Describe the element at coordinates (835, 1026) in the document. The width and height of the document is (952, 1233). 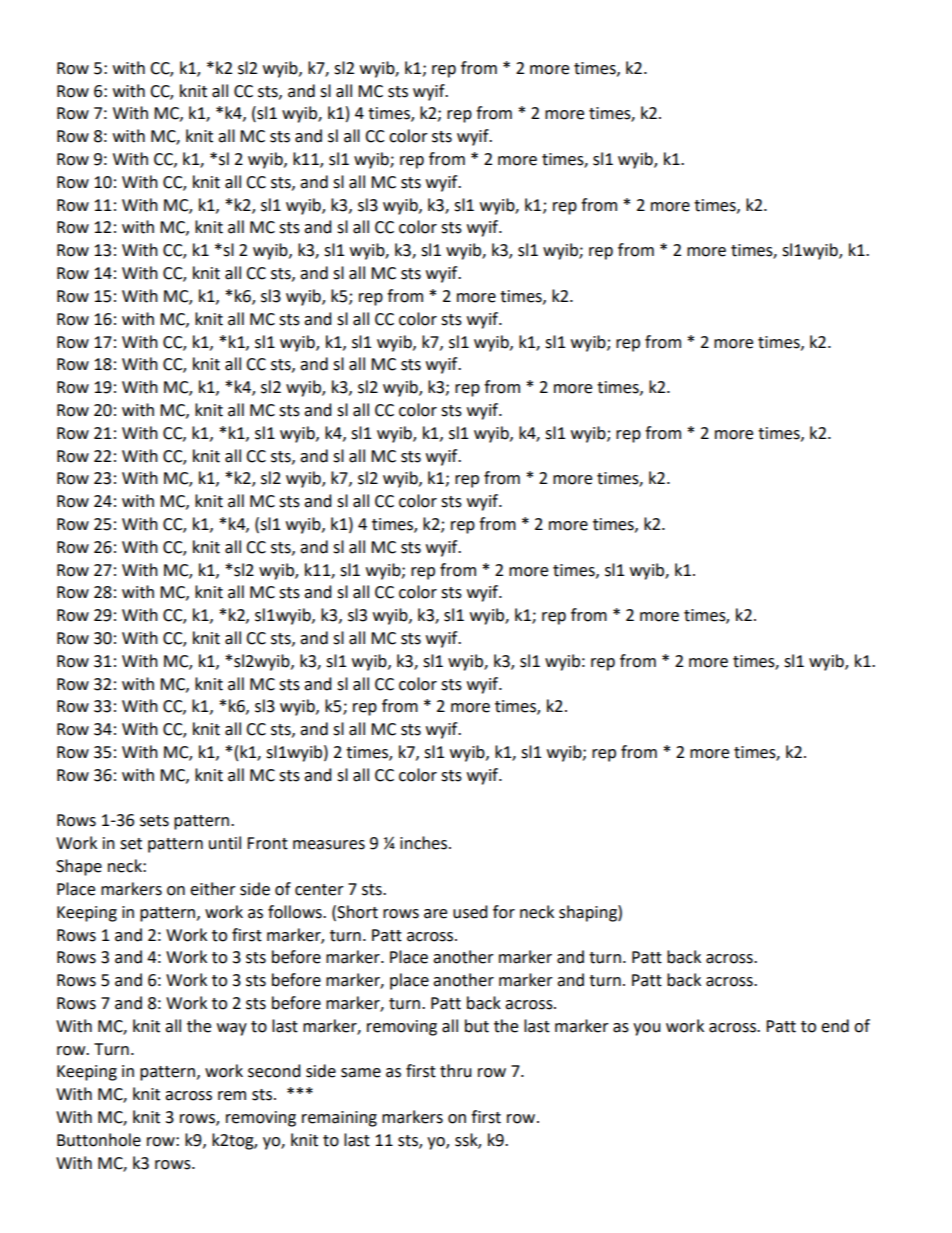
I see `end` at that location.
